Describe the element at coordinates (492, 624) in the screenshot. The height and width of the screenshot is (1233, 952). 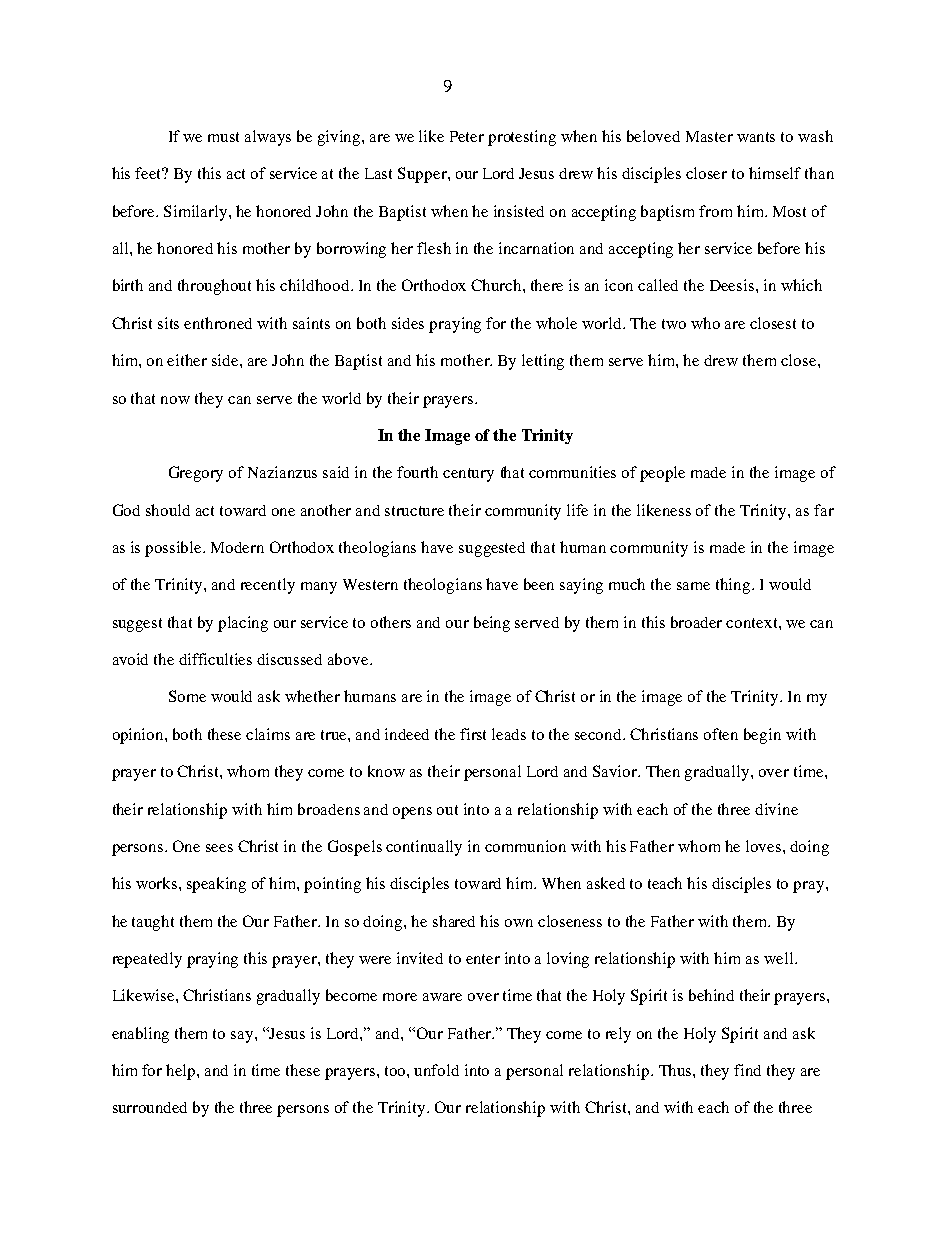
I see `being` at that location.
